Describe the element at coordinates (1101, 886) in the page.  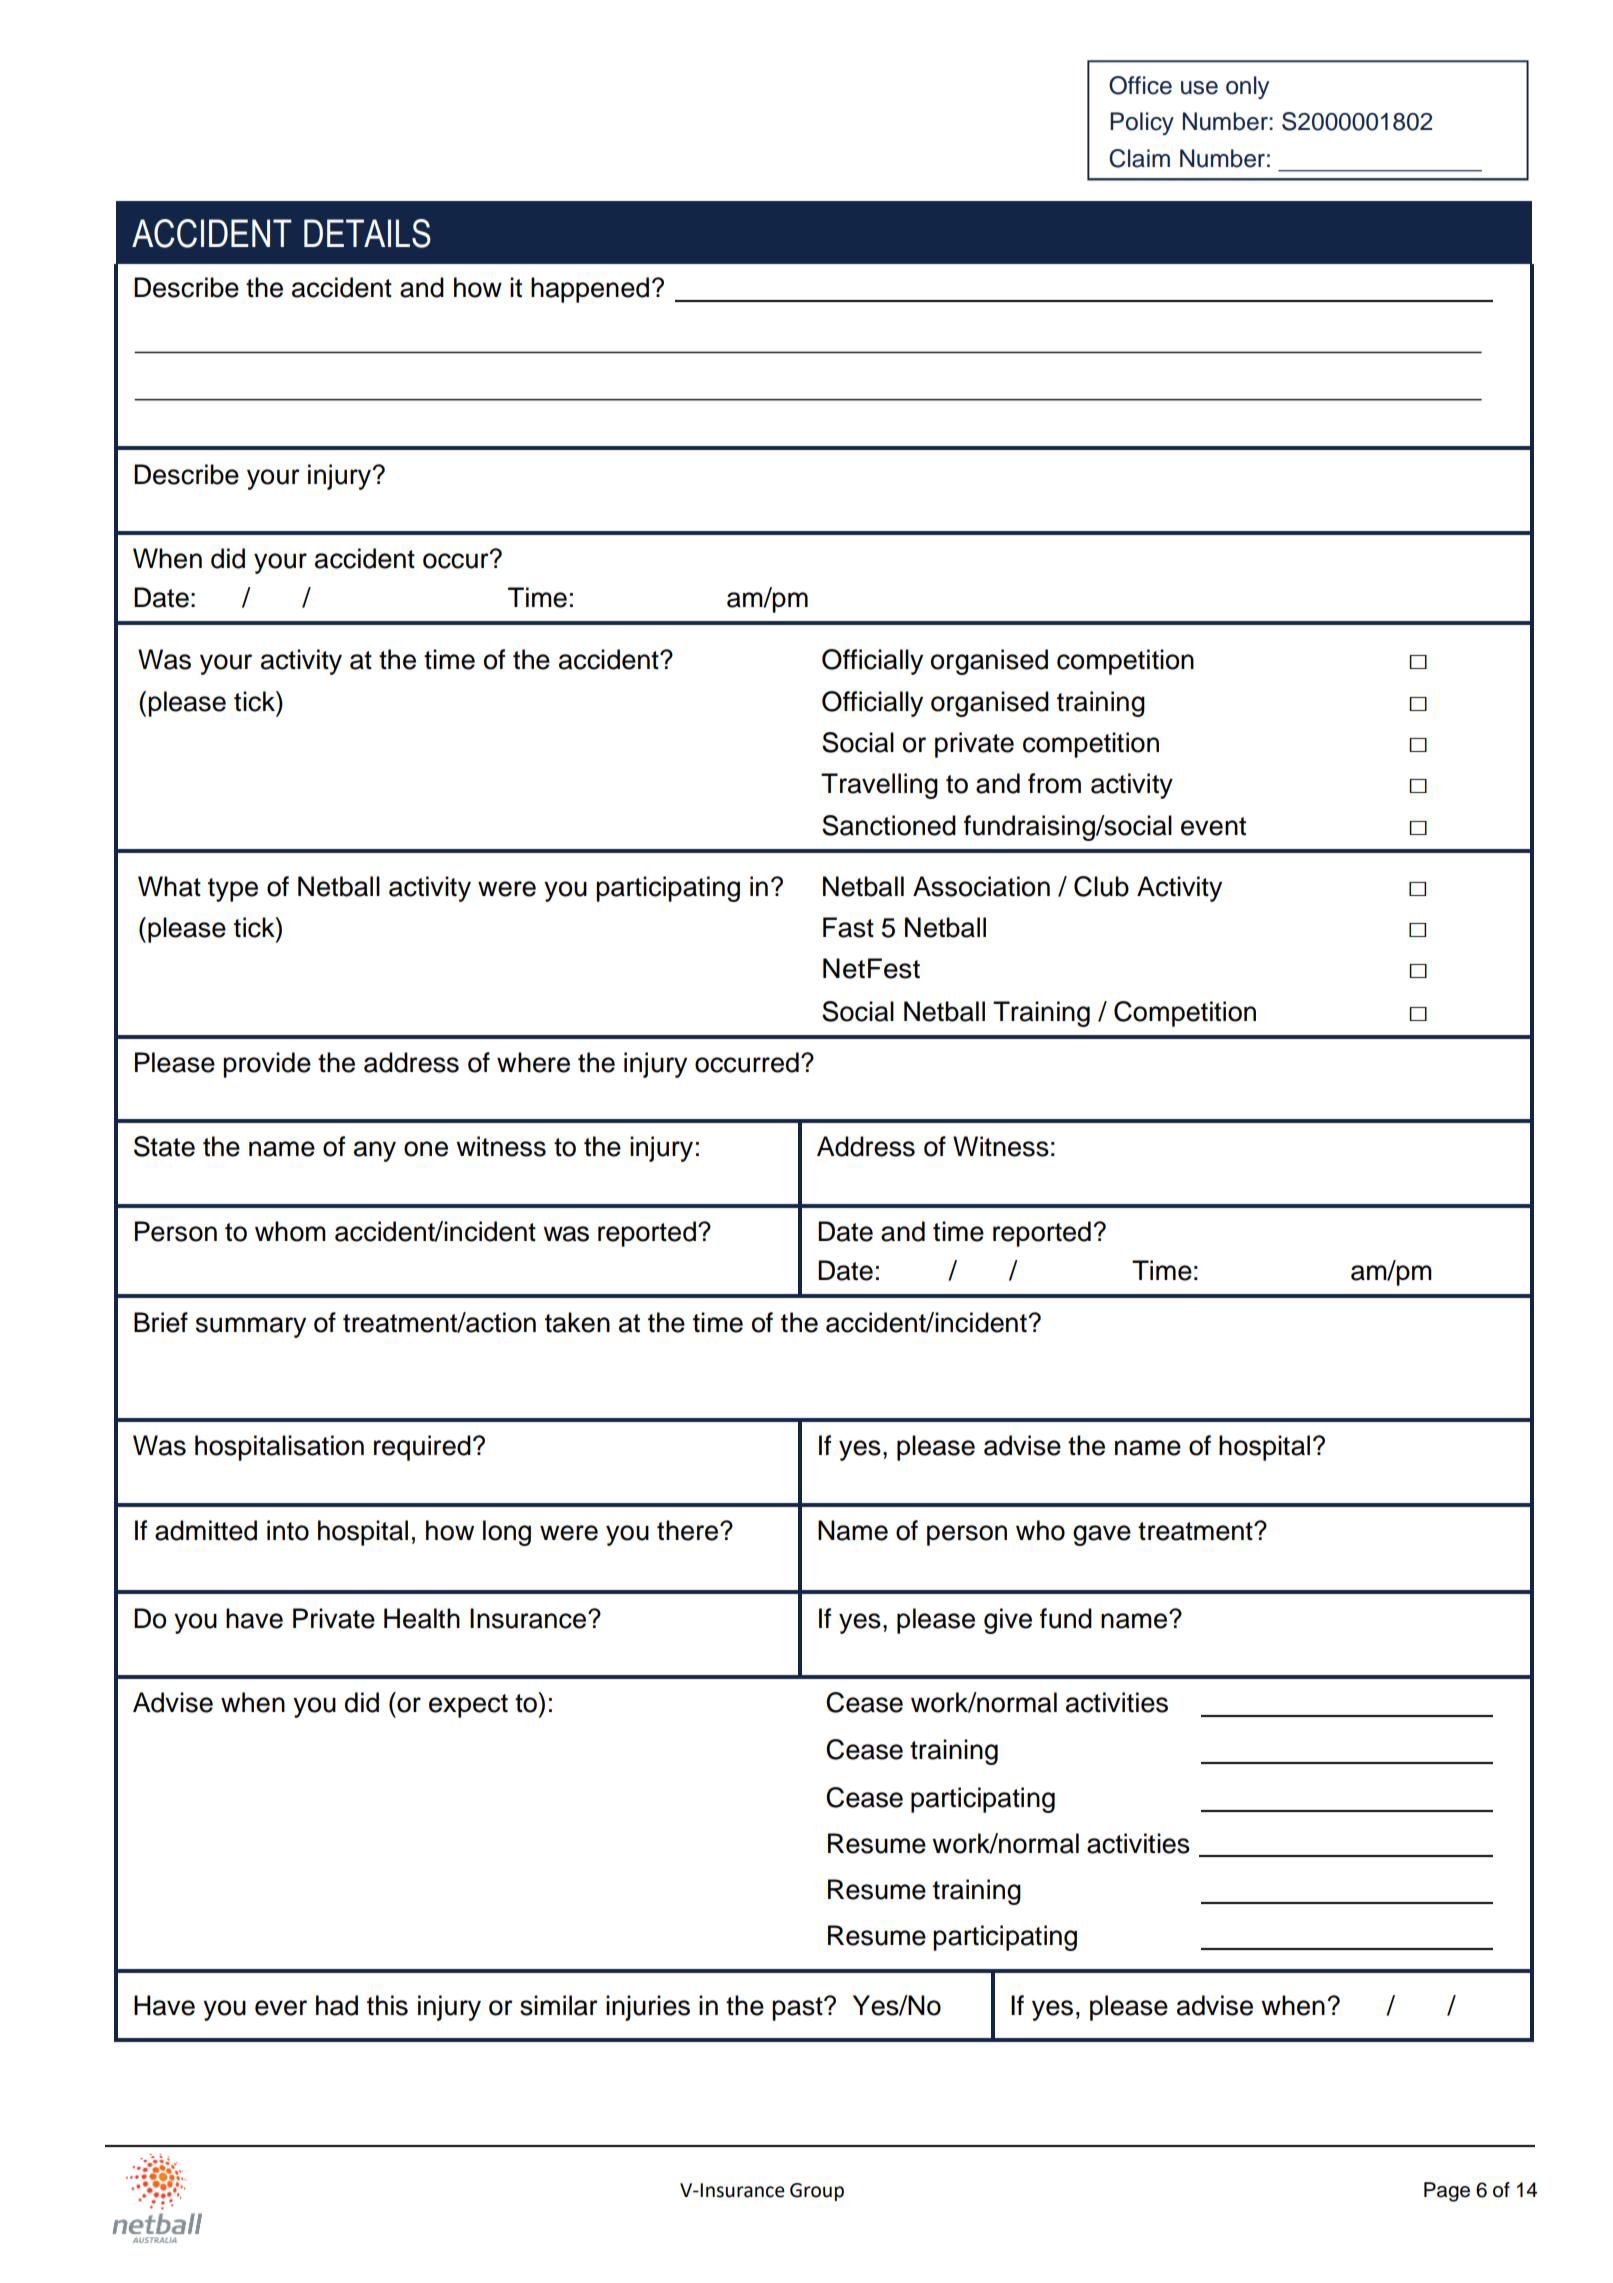
I see `Club` at that location.
